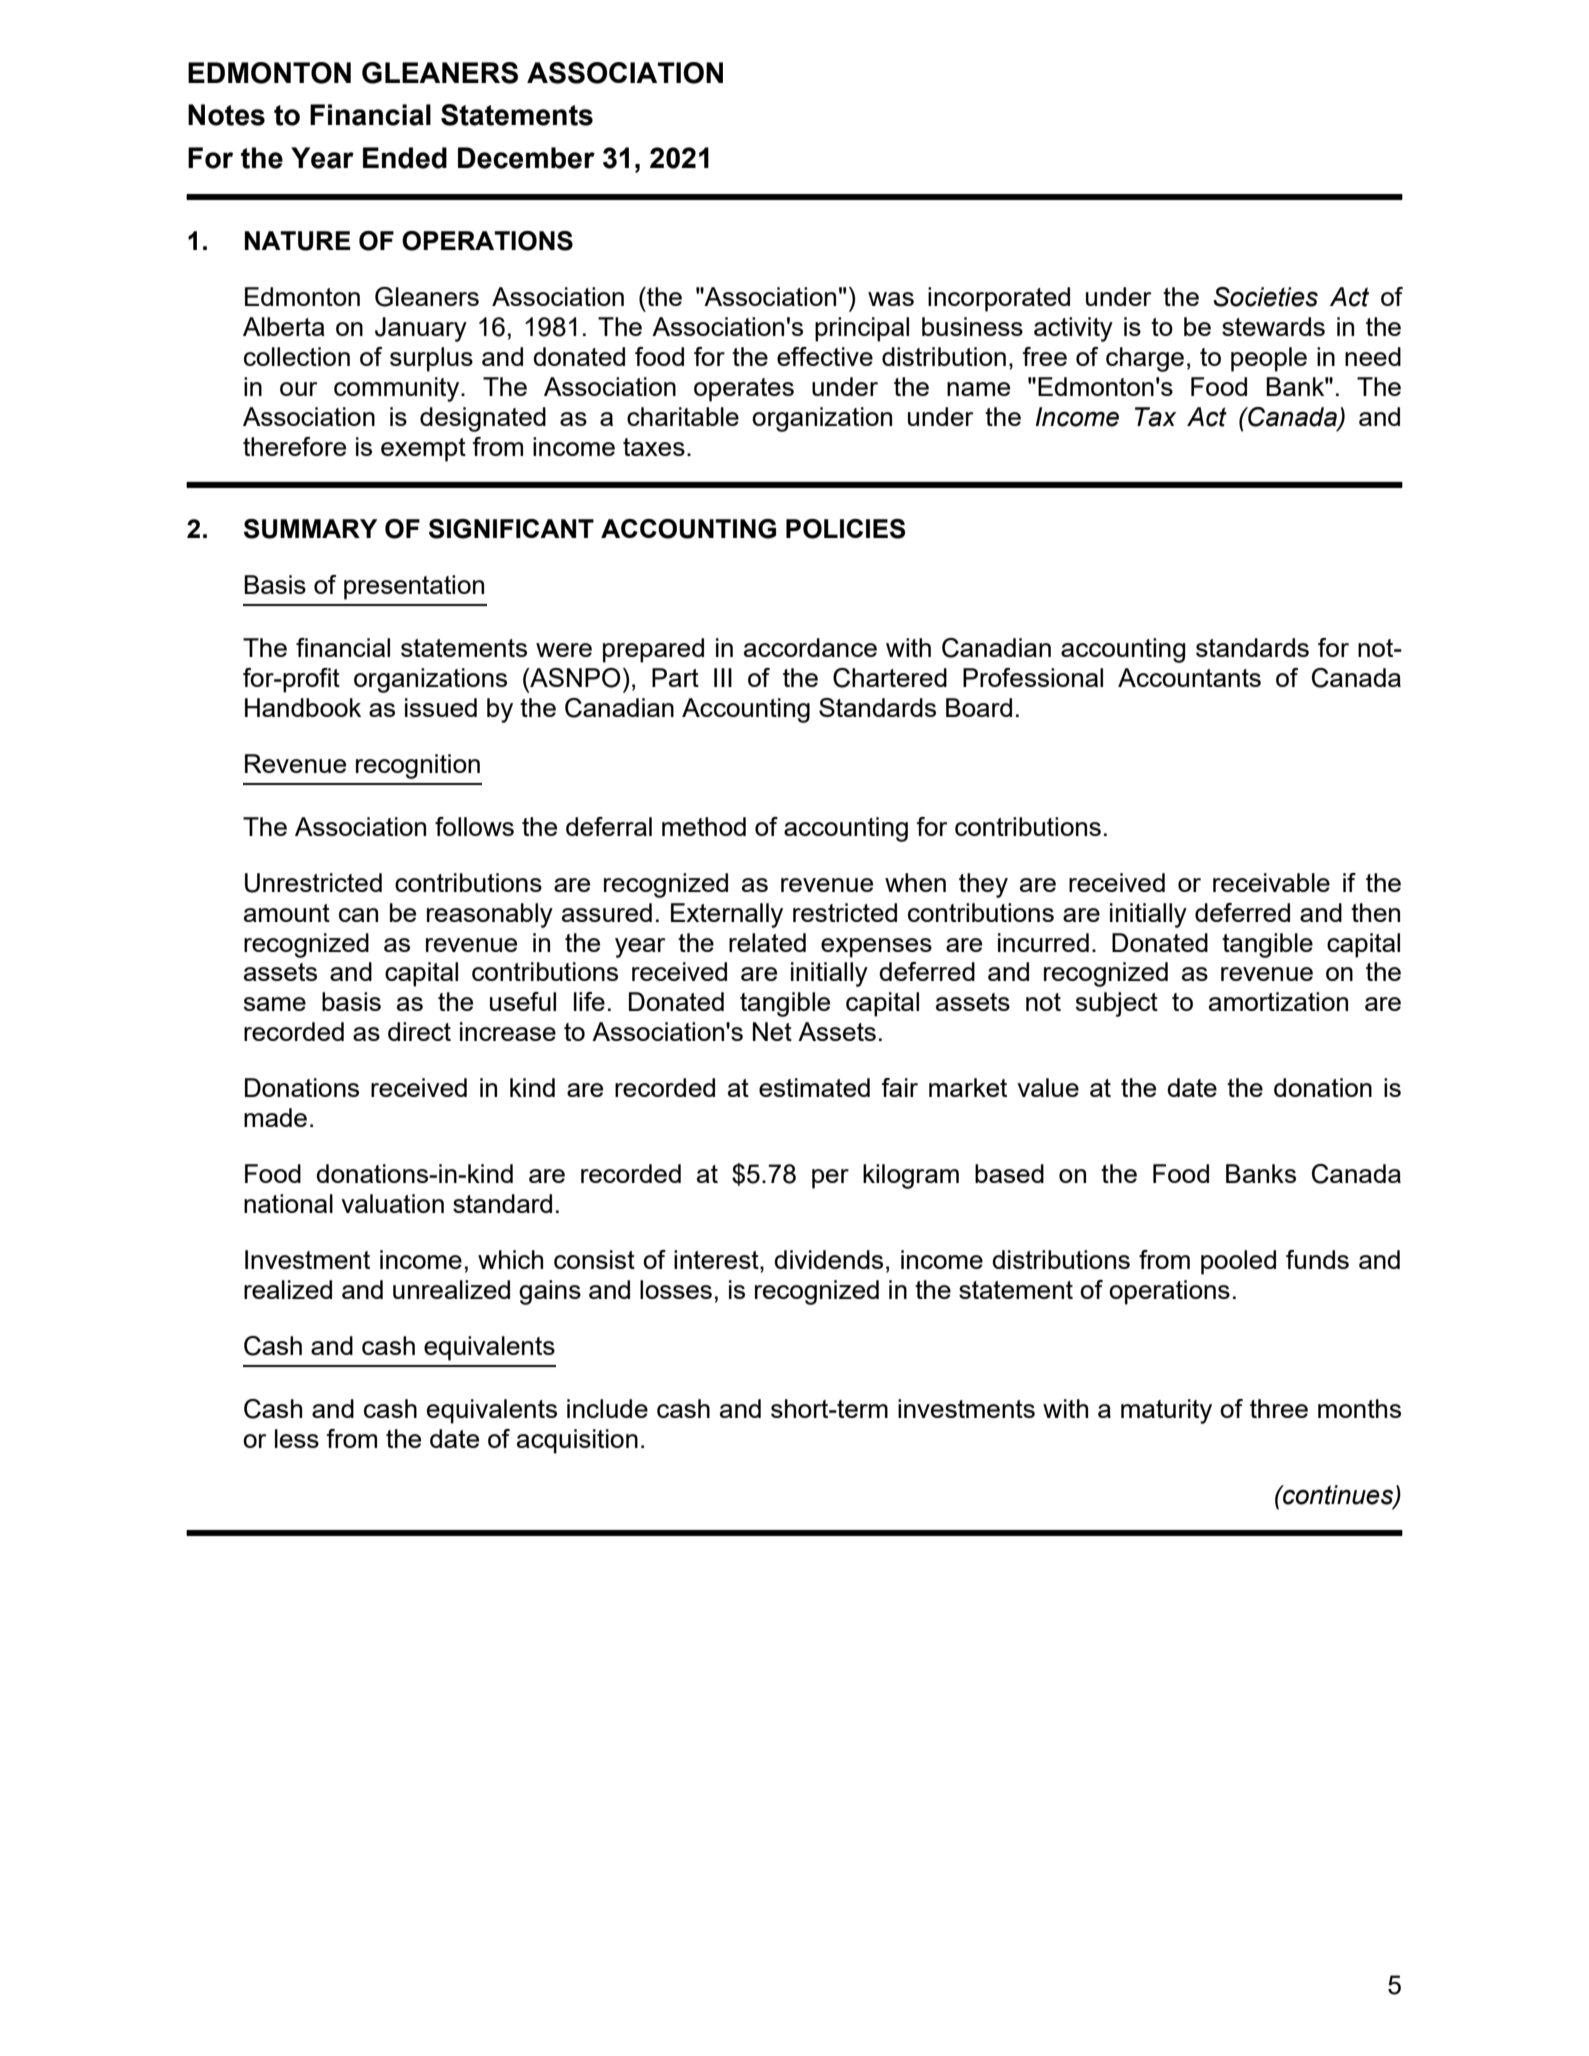 The height and width of the screenshot is (2056, 1589). What do you see at coordinates (414, 587) in the screenshot?
I see `presentation` at bounding box center [414, 587].
